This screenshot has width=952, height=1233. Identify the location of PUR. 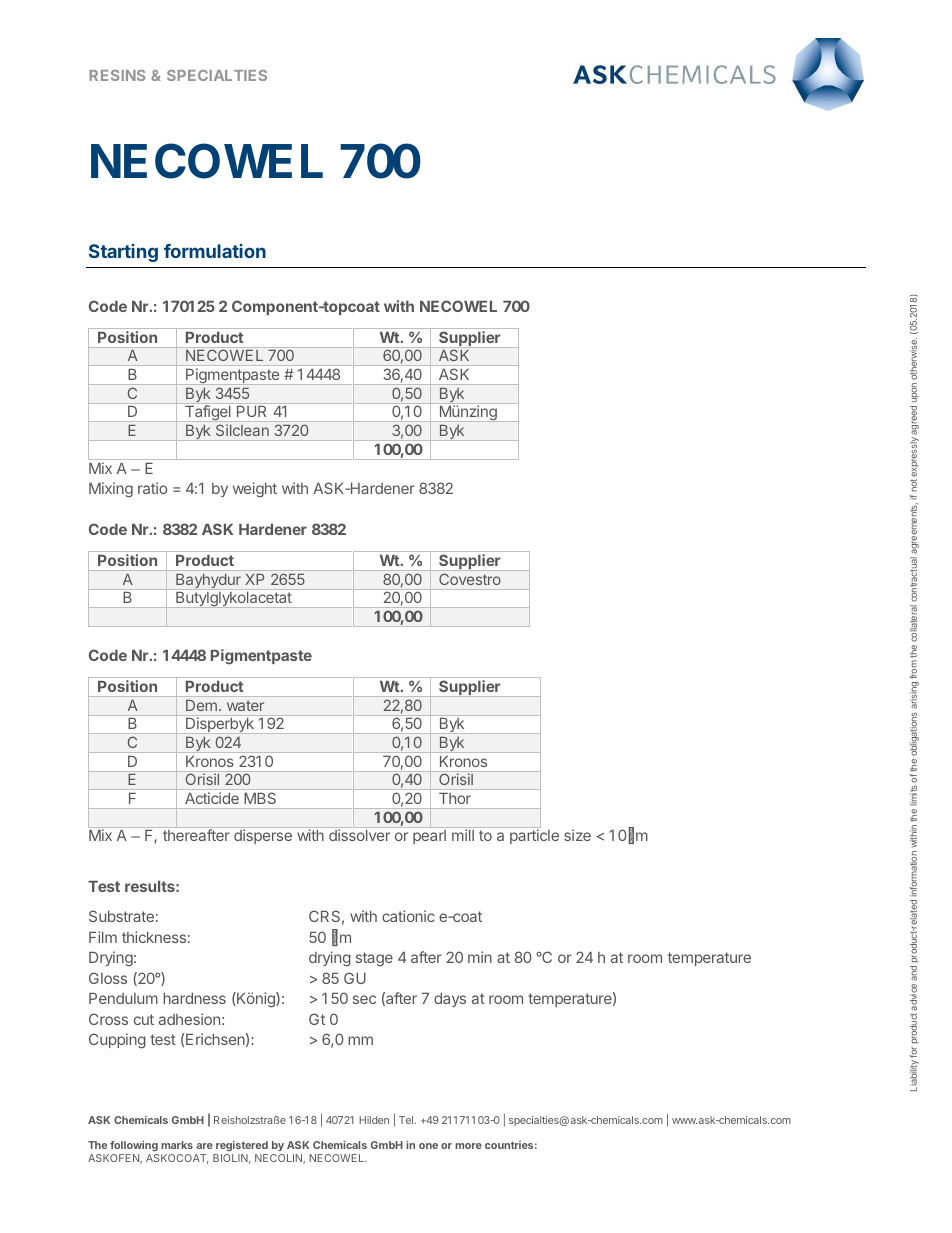
(251, 411).
